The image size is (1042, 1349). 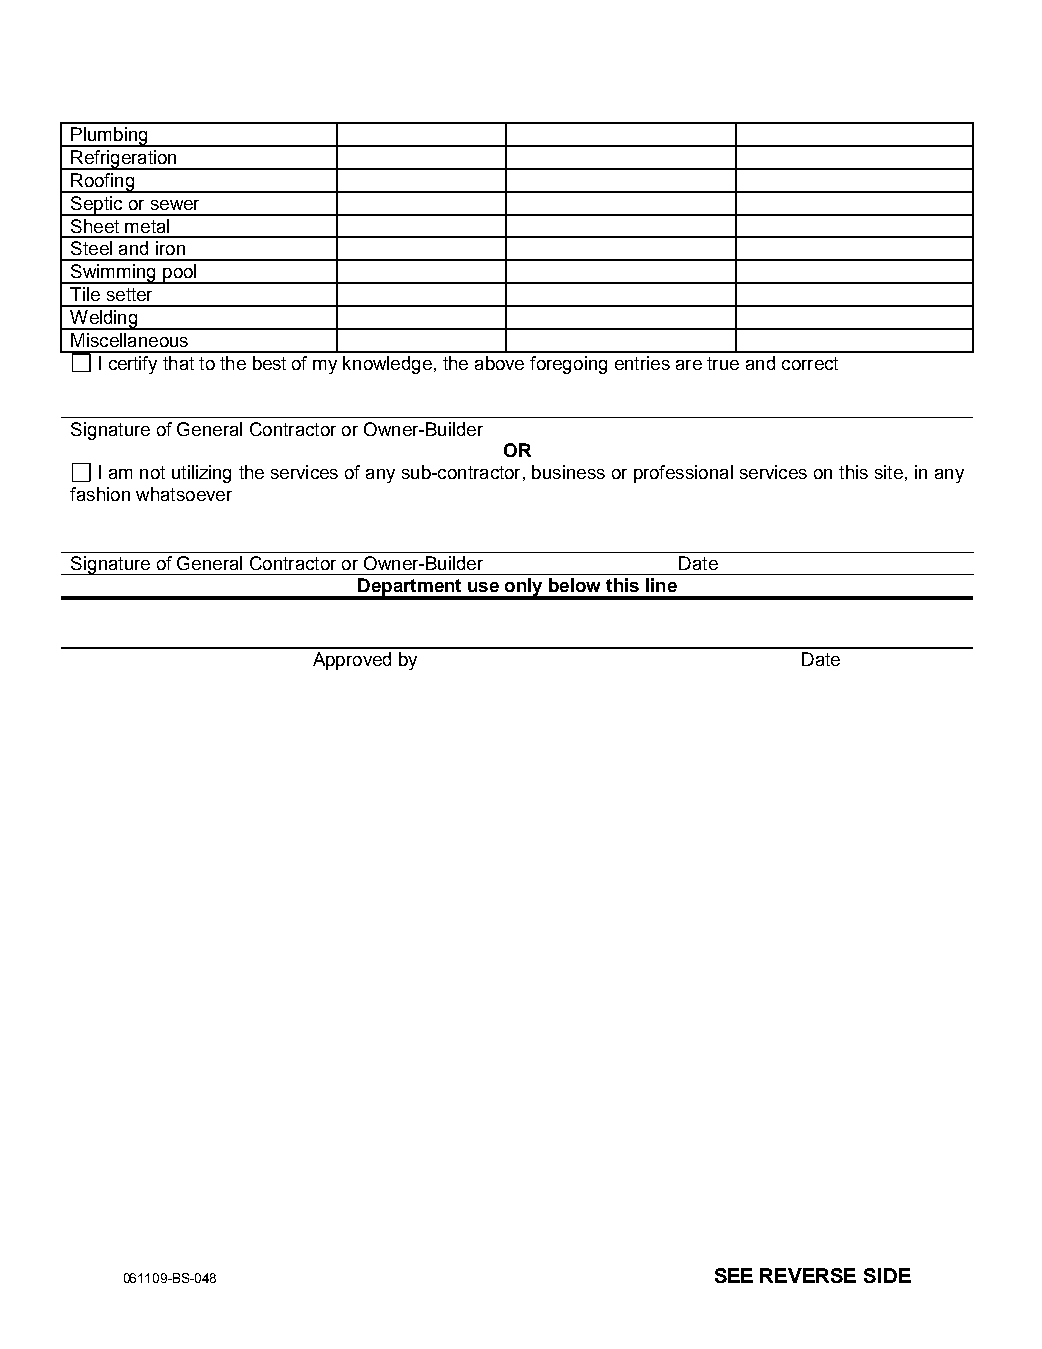 What do you see at coordinates (175, 205) in the screenshot?
I see `sewer` at bounding box center [175, 205].
